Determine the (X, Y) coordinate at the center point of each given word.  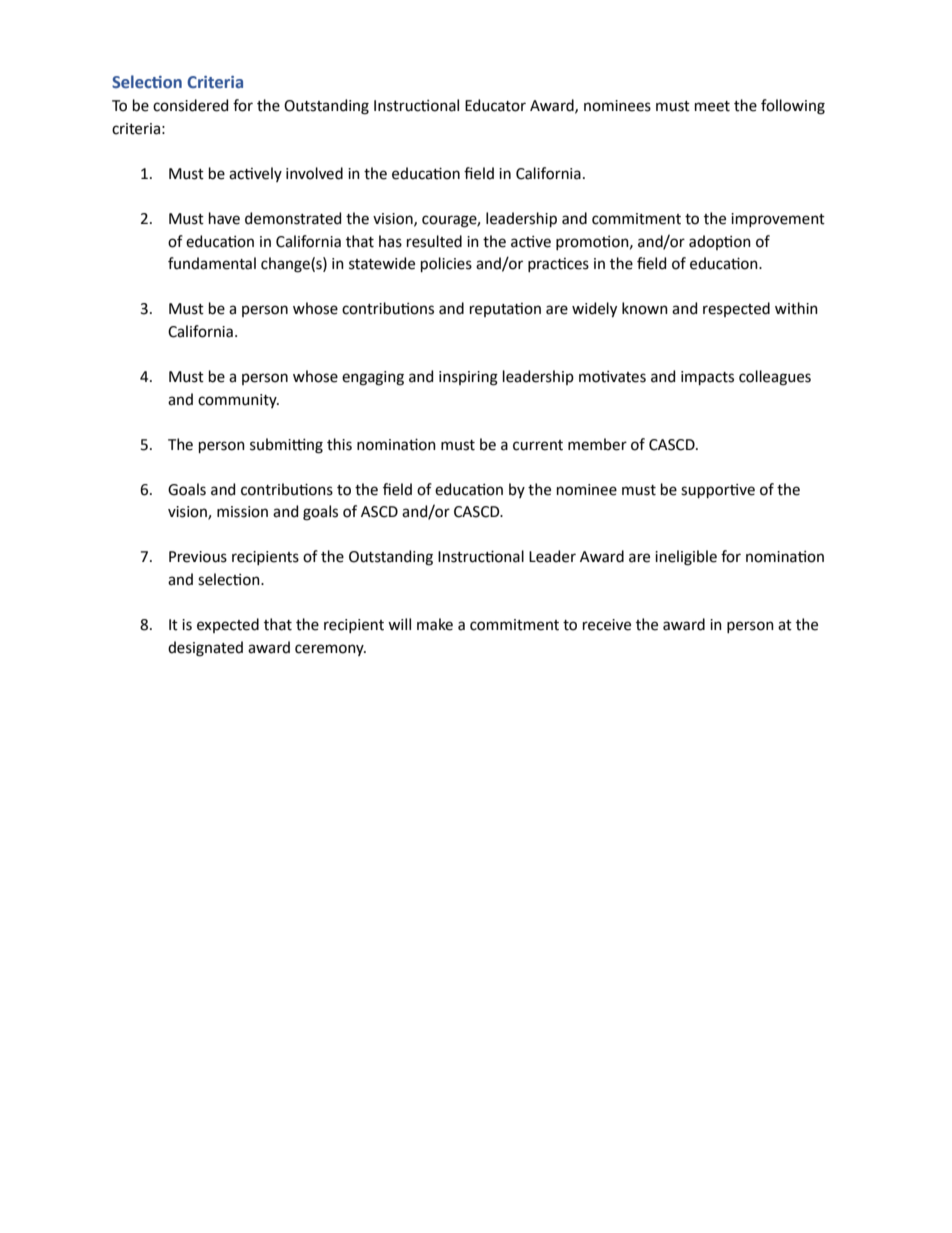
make (435, 624)
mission (242, 512)
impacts (707, 378)
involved (314, 173)
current (538, 445)
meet (712, 106)
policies (446, 264)
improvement (778, 220)
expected (228, 625)
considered (190, 105)
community (238, 401)
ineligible (686, 558)
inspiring (468, 378)
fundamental (212, 263)
